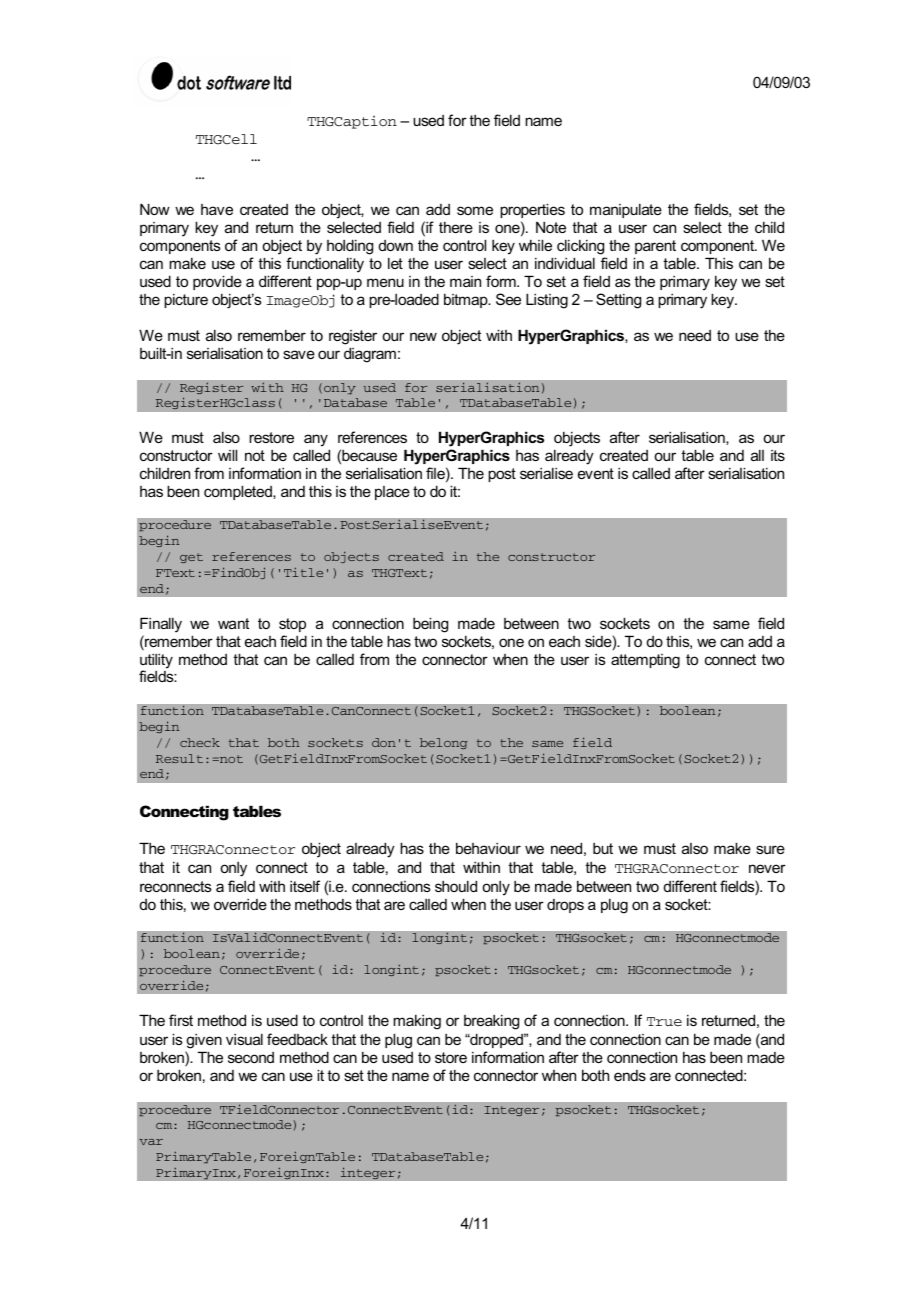 The image size is (924, 1308). I want to click on have, so click(217, 209).
